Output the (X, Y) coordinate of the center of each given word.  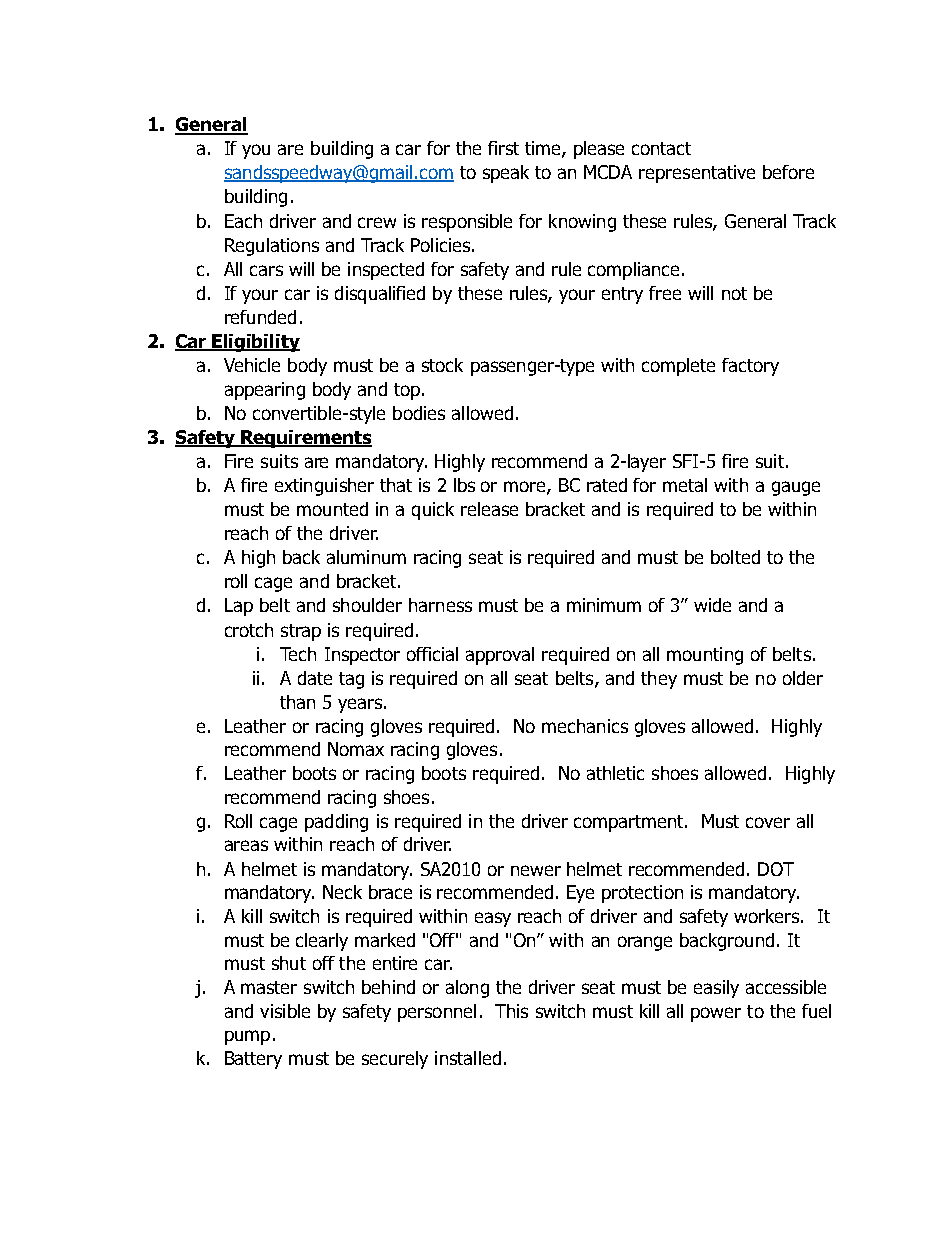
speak (506, 174)
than (297, 702)
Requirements (305, 439)
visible (285, 1011)
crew (377, 222)
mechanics (585, 726)
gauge (796, 488)
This (511, 1011)
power (716, 1014)
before (788, 172)
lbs (464, 485)
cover (768, 822)
